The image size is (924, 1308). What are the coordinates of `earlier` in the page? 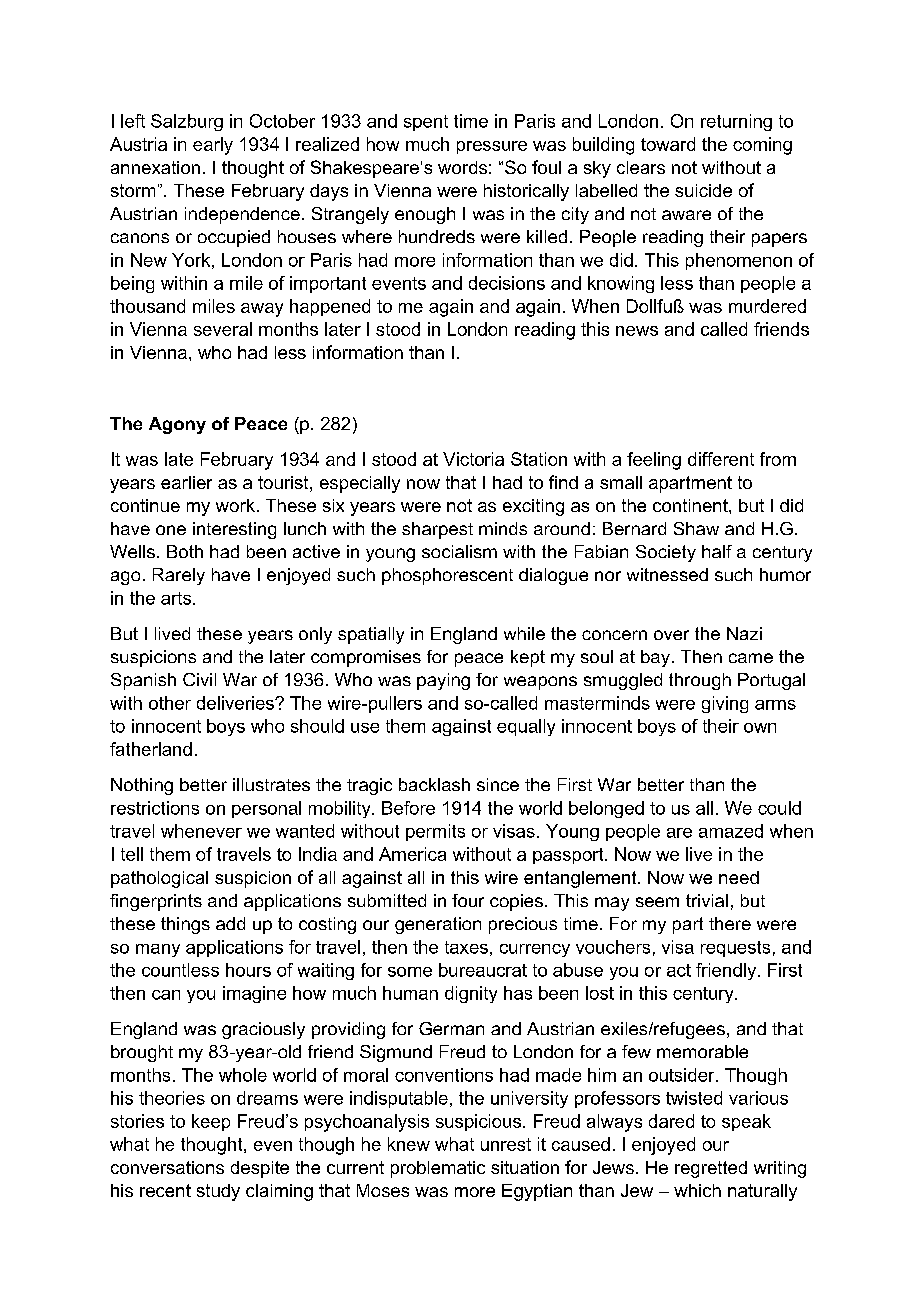 It's located at (186, 482).
